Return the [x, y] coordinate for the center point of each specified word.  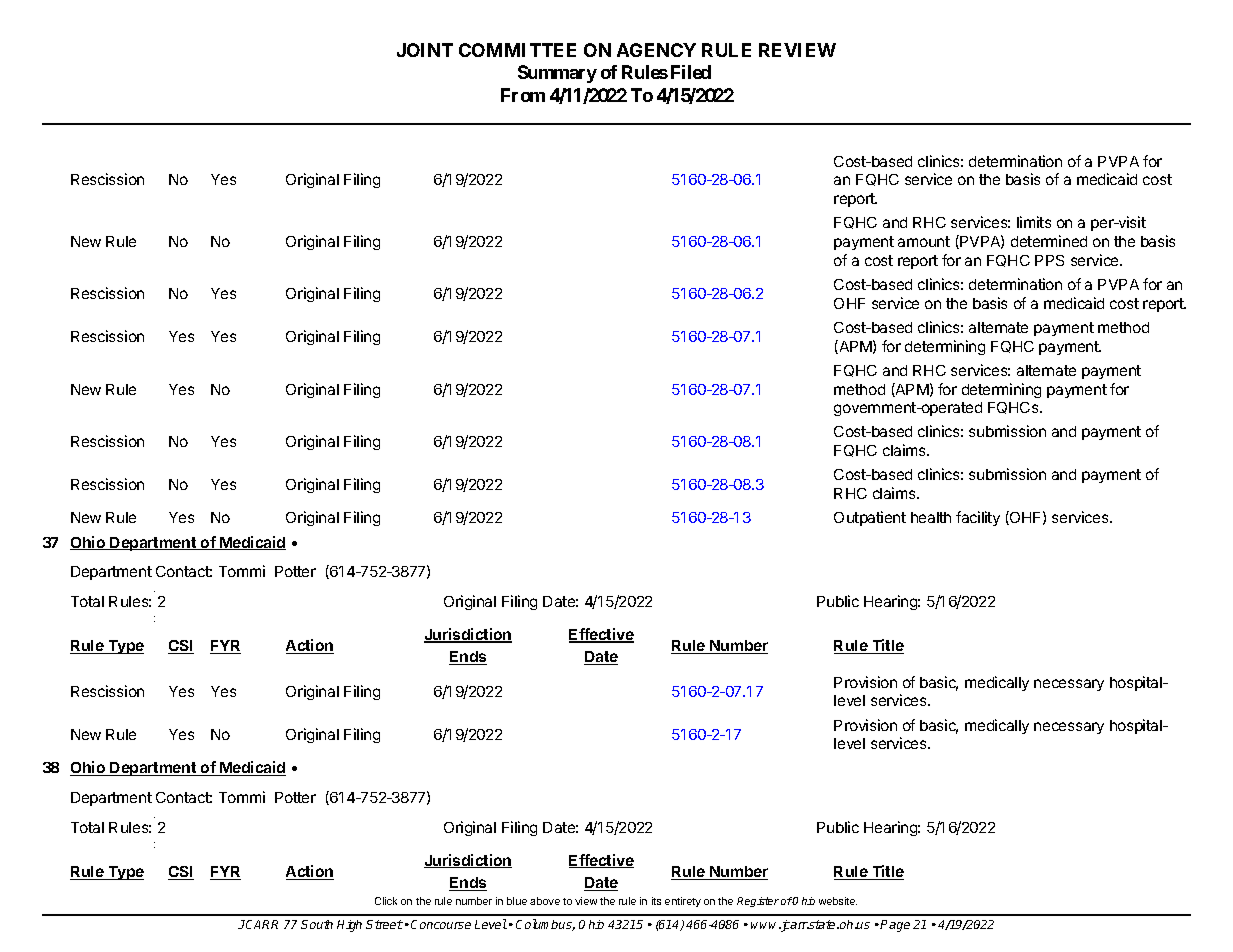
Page [895, 926]
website [838, 901]
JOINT [425, 50]
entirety [683, 902]
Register [758, 902]
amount [924, 241]
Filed [691, 72]
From [523, 95]
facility [978, 518]
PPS [1049, 260]
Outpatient [870, 518]
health [931, 517]
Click [386, 901]
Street [384, 924]
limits [1034, 222]
